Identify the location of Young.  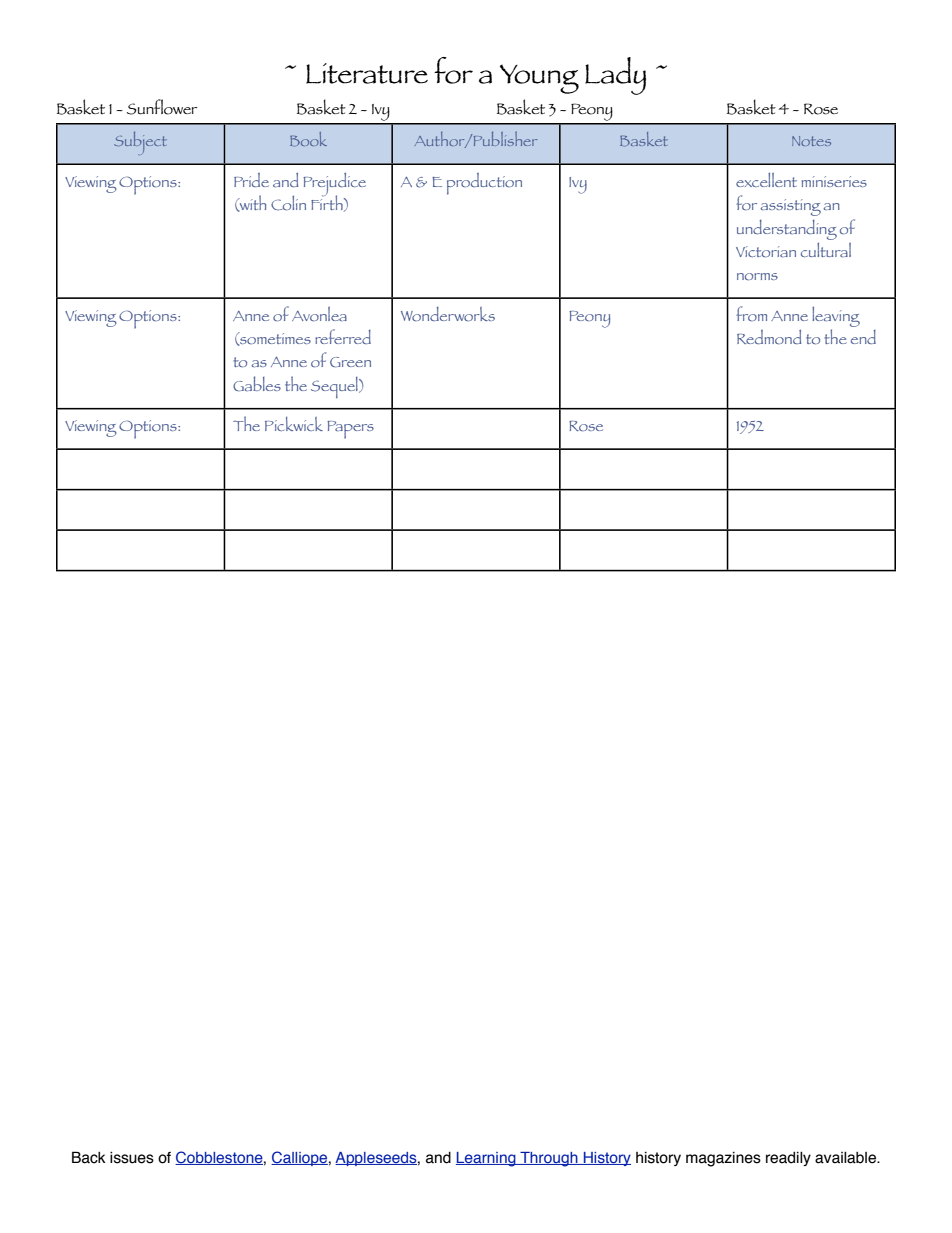
(539, 79).
